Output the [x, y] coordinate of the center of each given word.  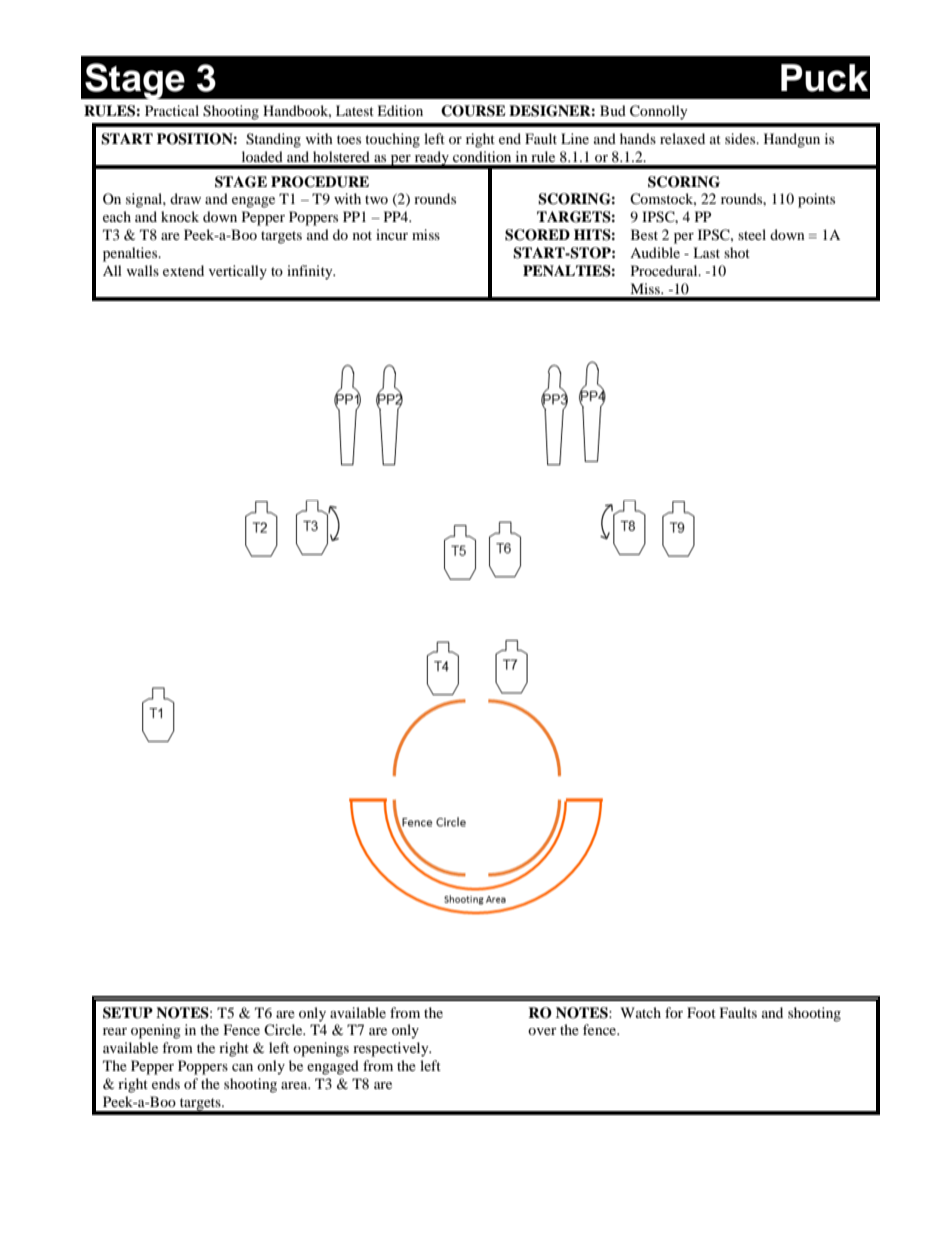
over [542, 1031]
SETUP [128, 1013]
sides [741, 138]
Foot [701, 1012]
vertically [238, 272]
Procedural [665, 270]
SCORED [537, 235]
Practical [172, 110]
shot [737, 252]
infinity [311, 272]
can [242, 1067]
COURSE [473, 111]
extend [183, 270]
